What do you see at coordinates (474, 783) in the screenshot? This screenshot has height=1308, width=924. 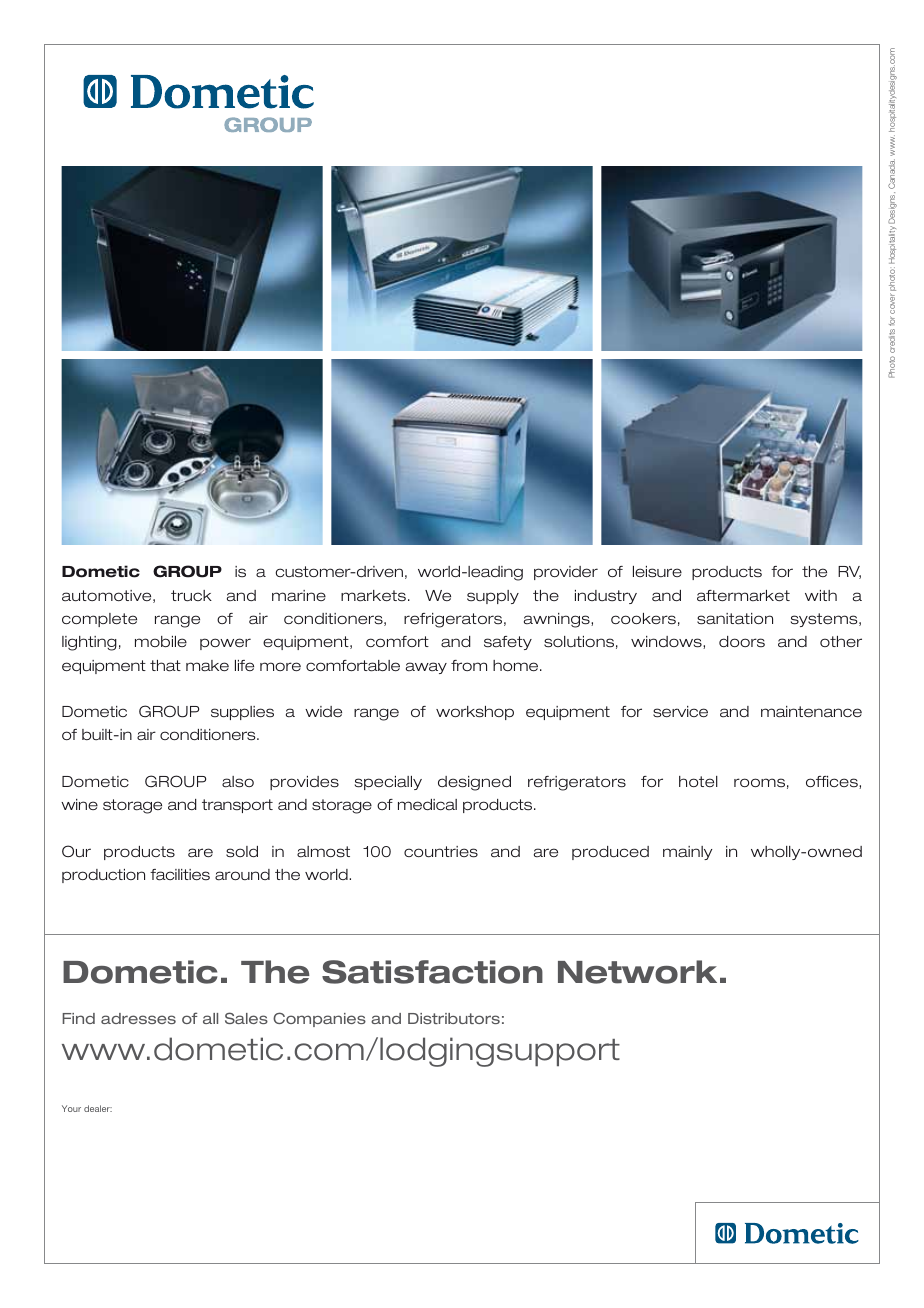 I see `designed` at bounding box center [474, 783].
